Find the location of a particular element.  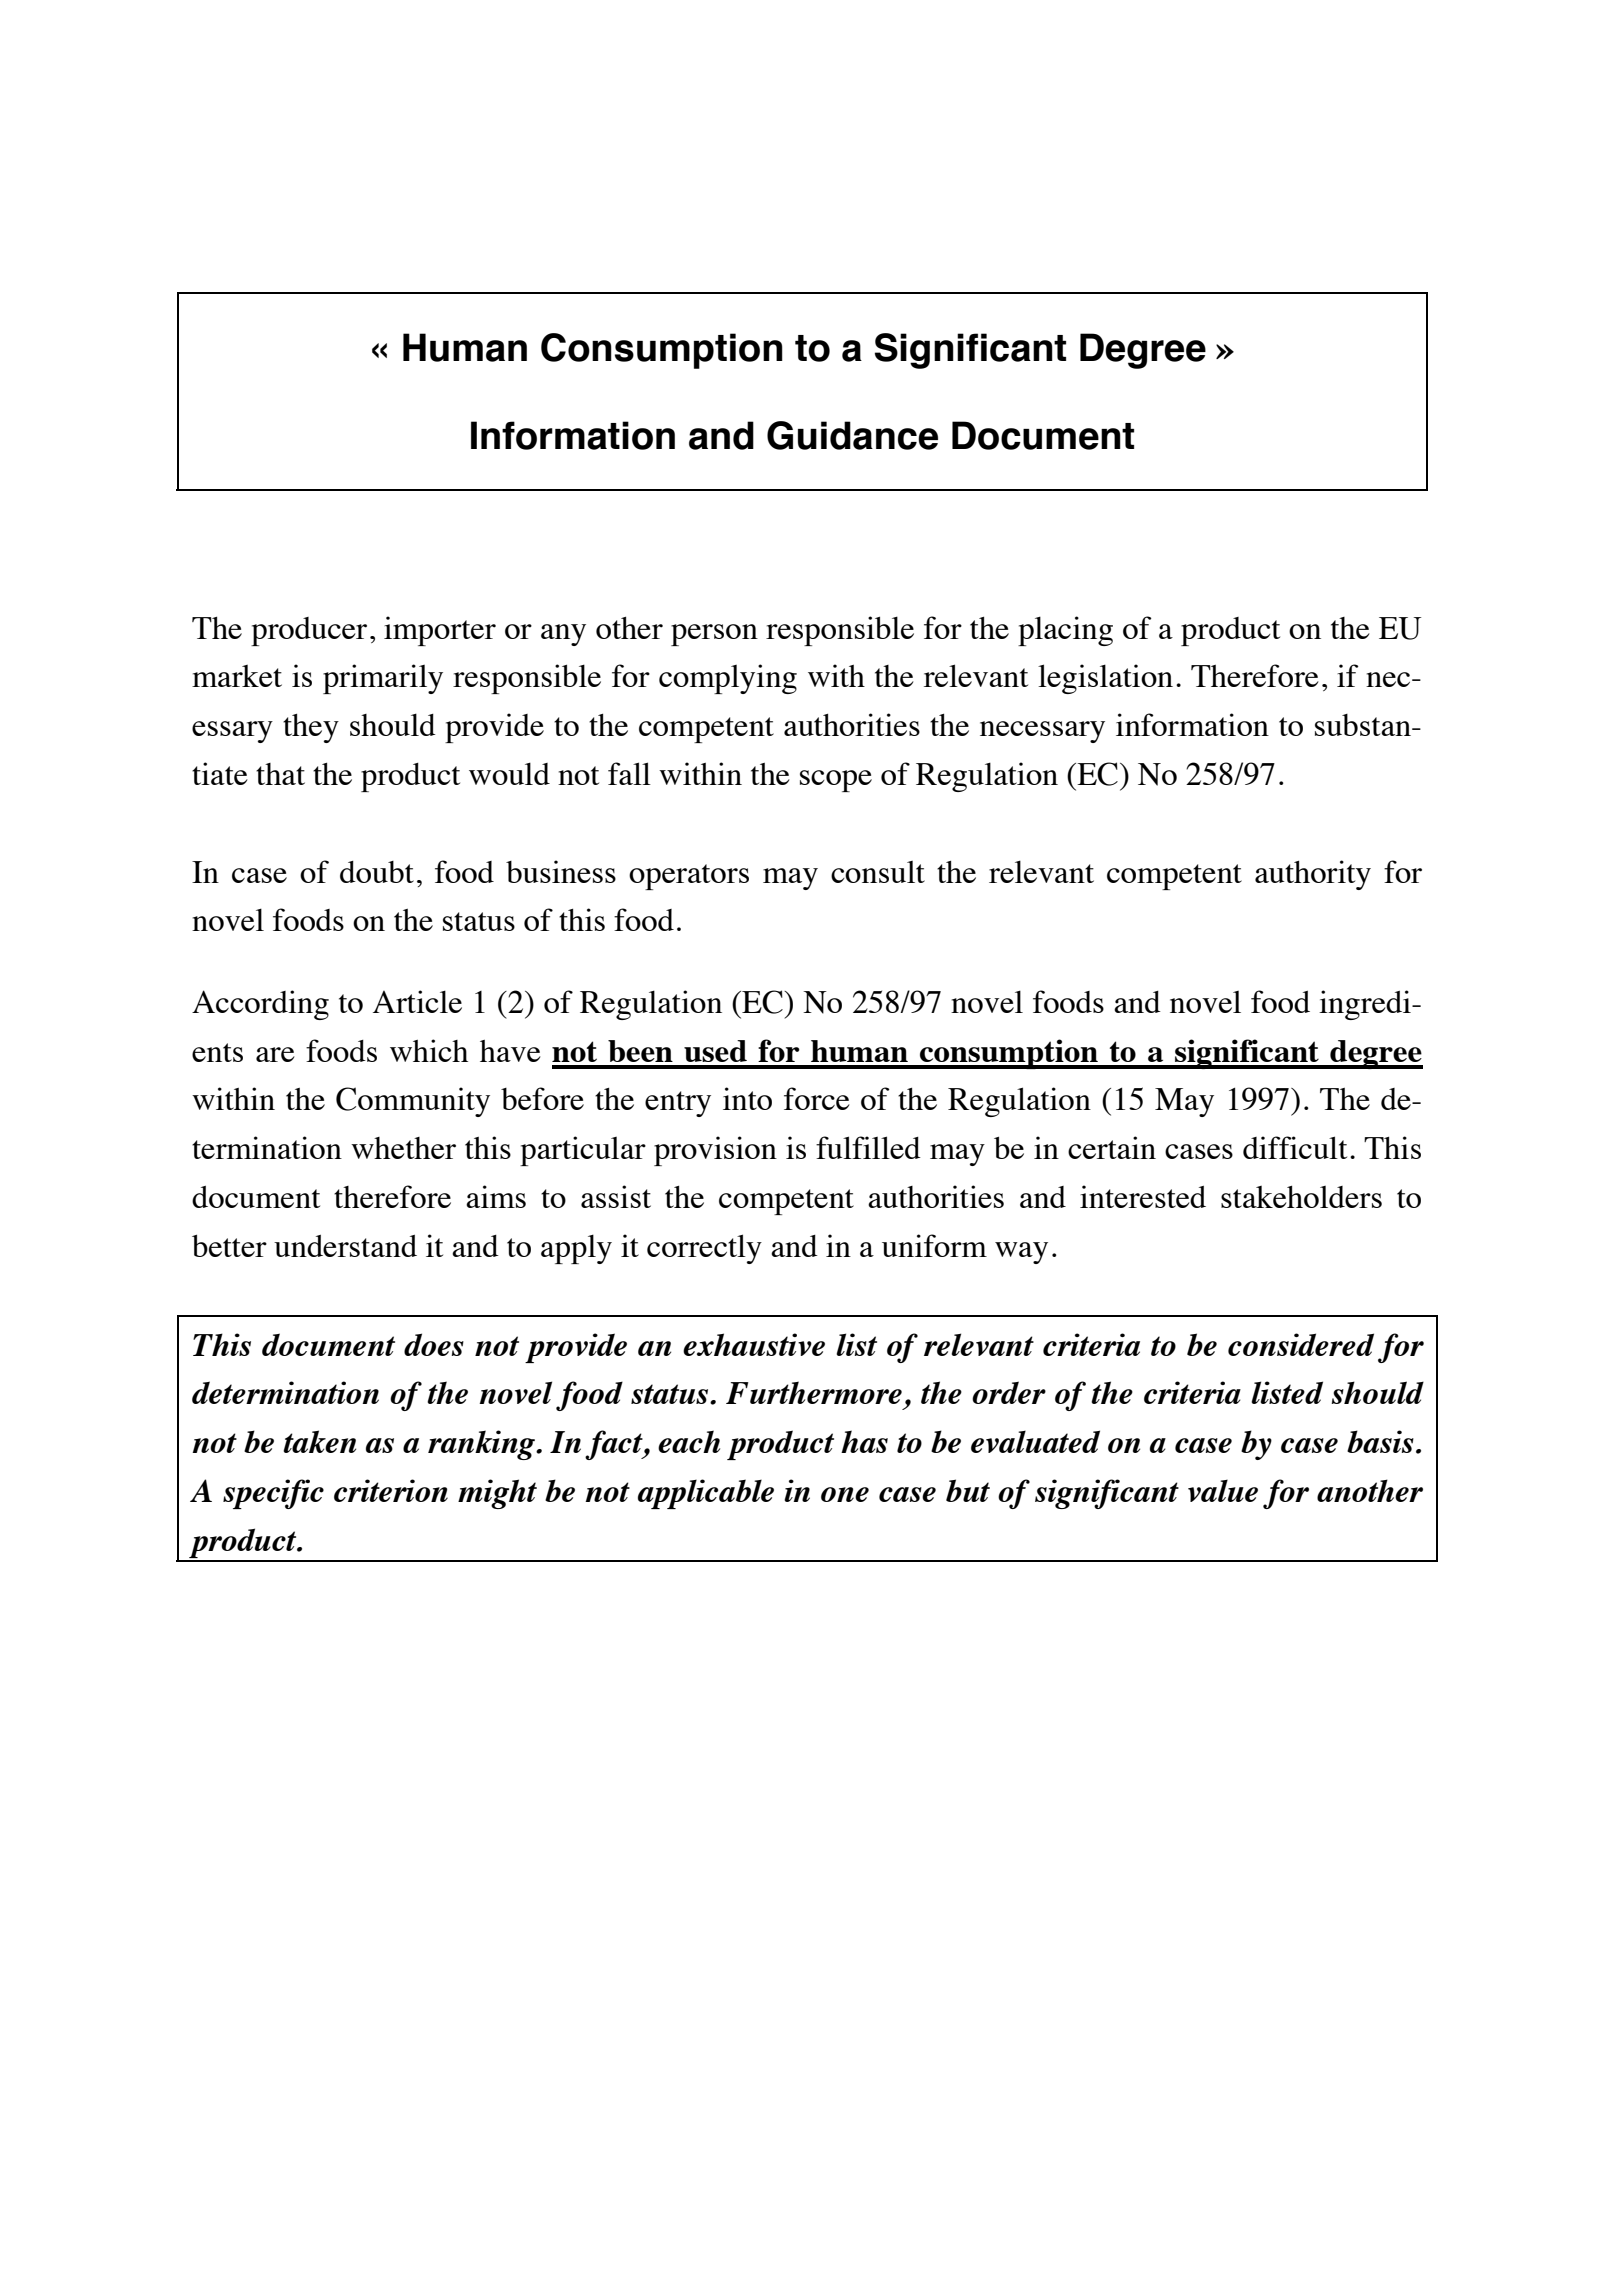

primarily is located at coordinates (383, 679).
